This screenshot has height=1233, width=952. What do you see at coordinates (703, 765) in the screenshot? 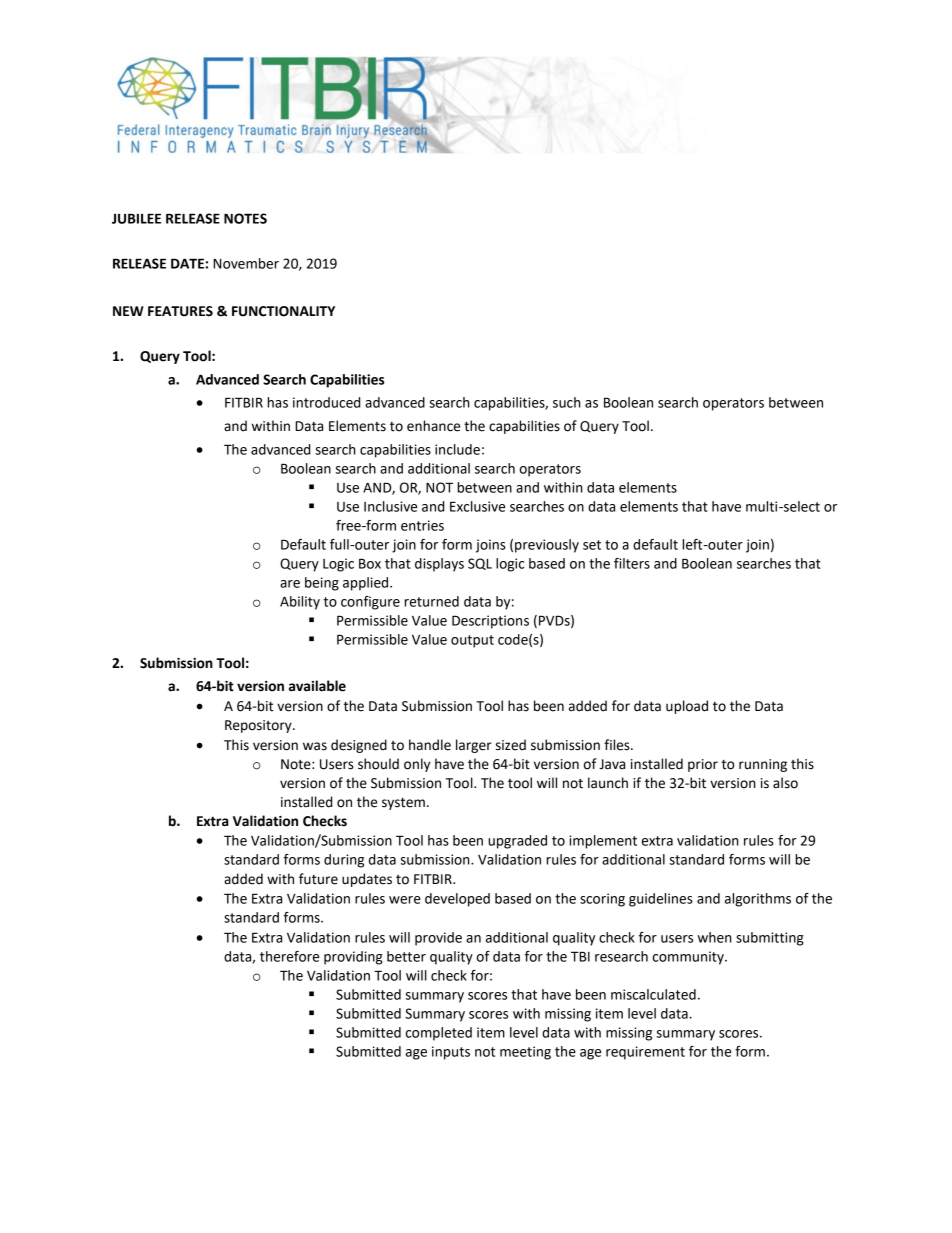
I see `prior` at bounding box center [703, 765].
